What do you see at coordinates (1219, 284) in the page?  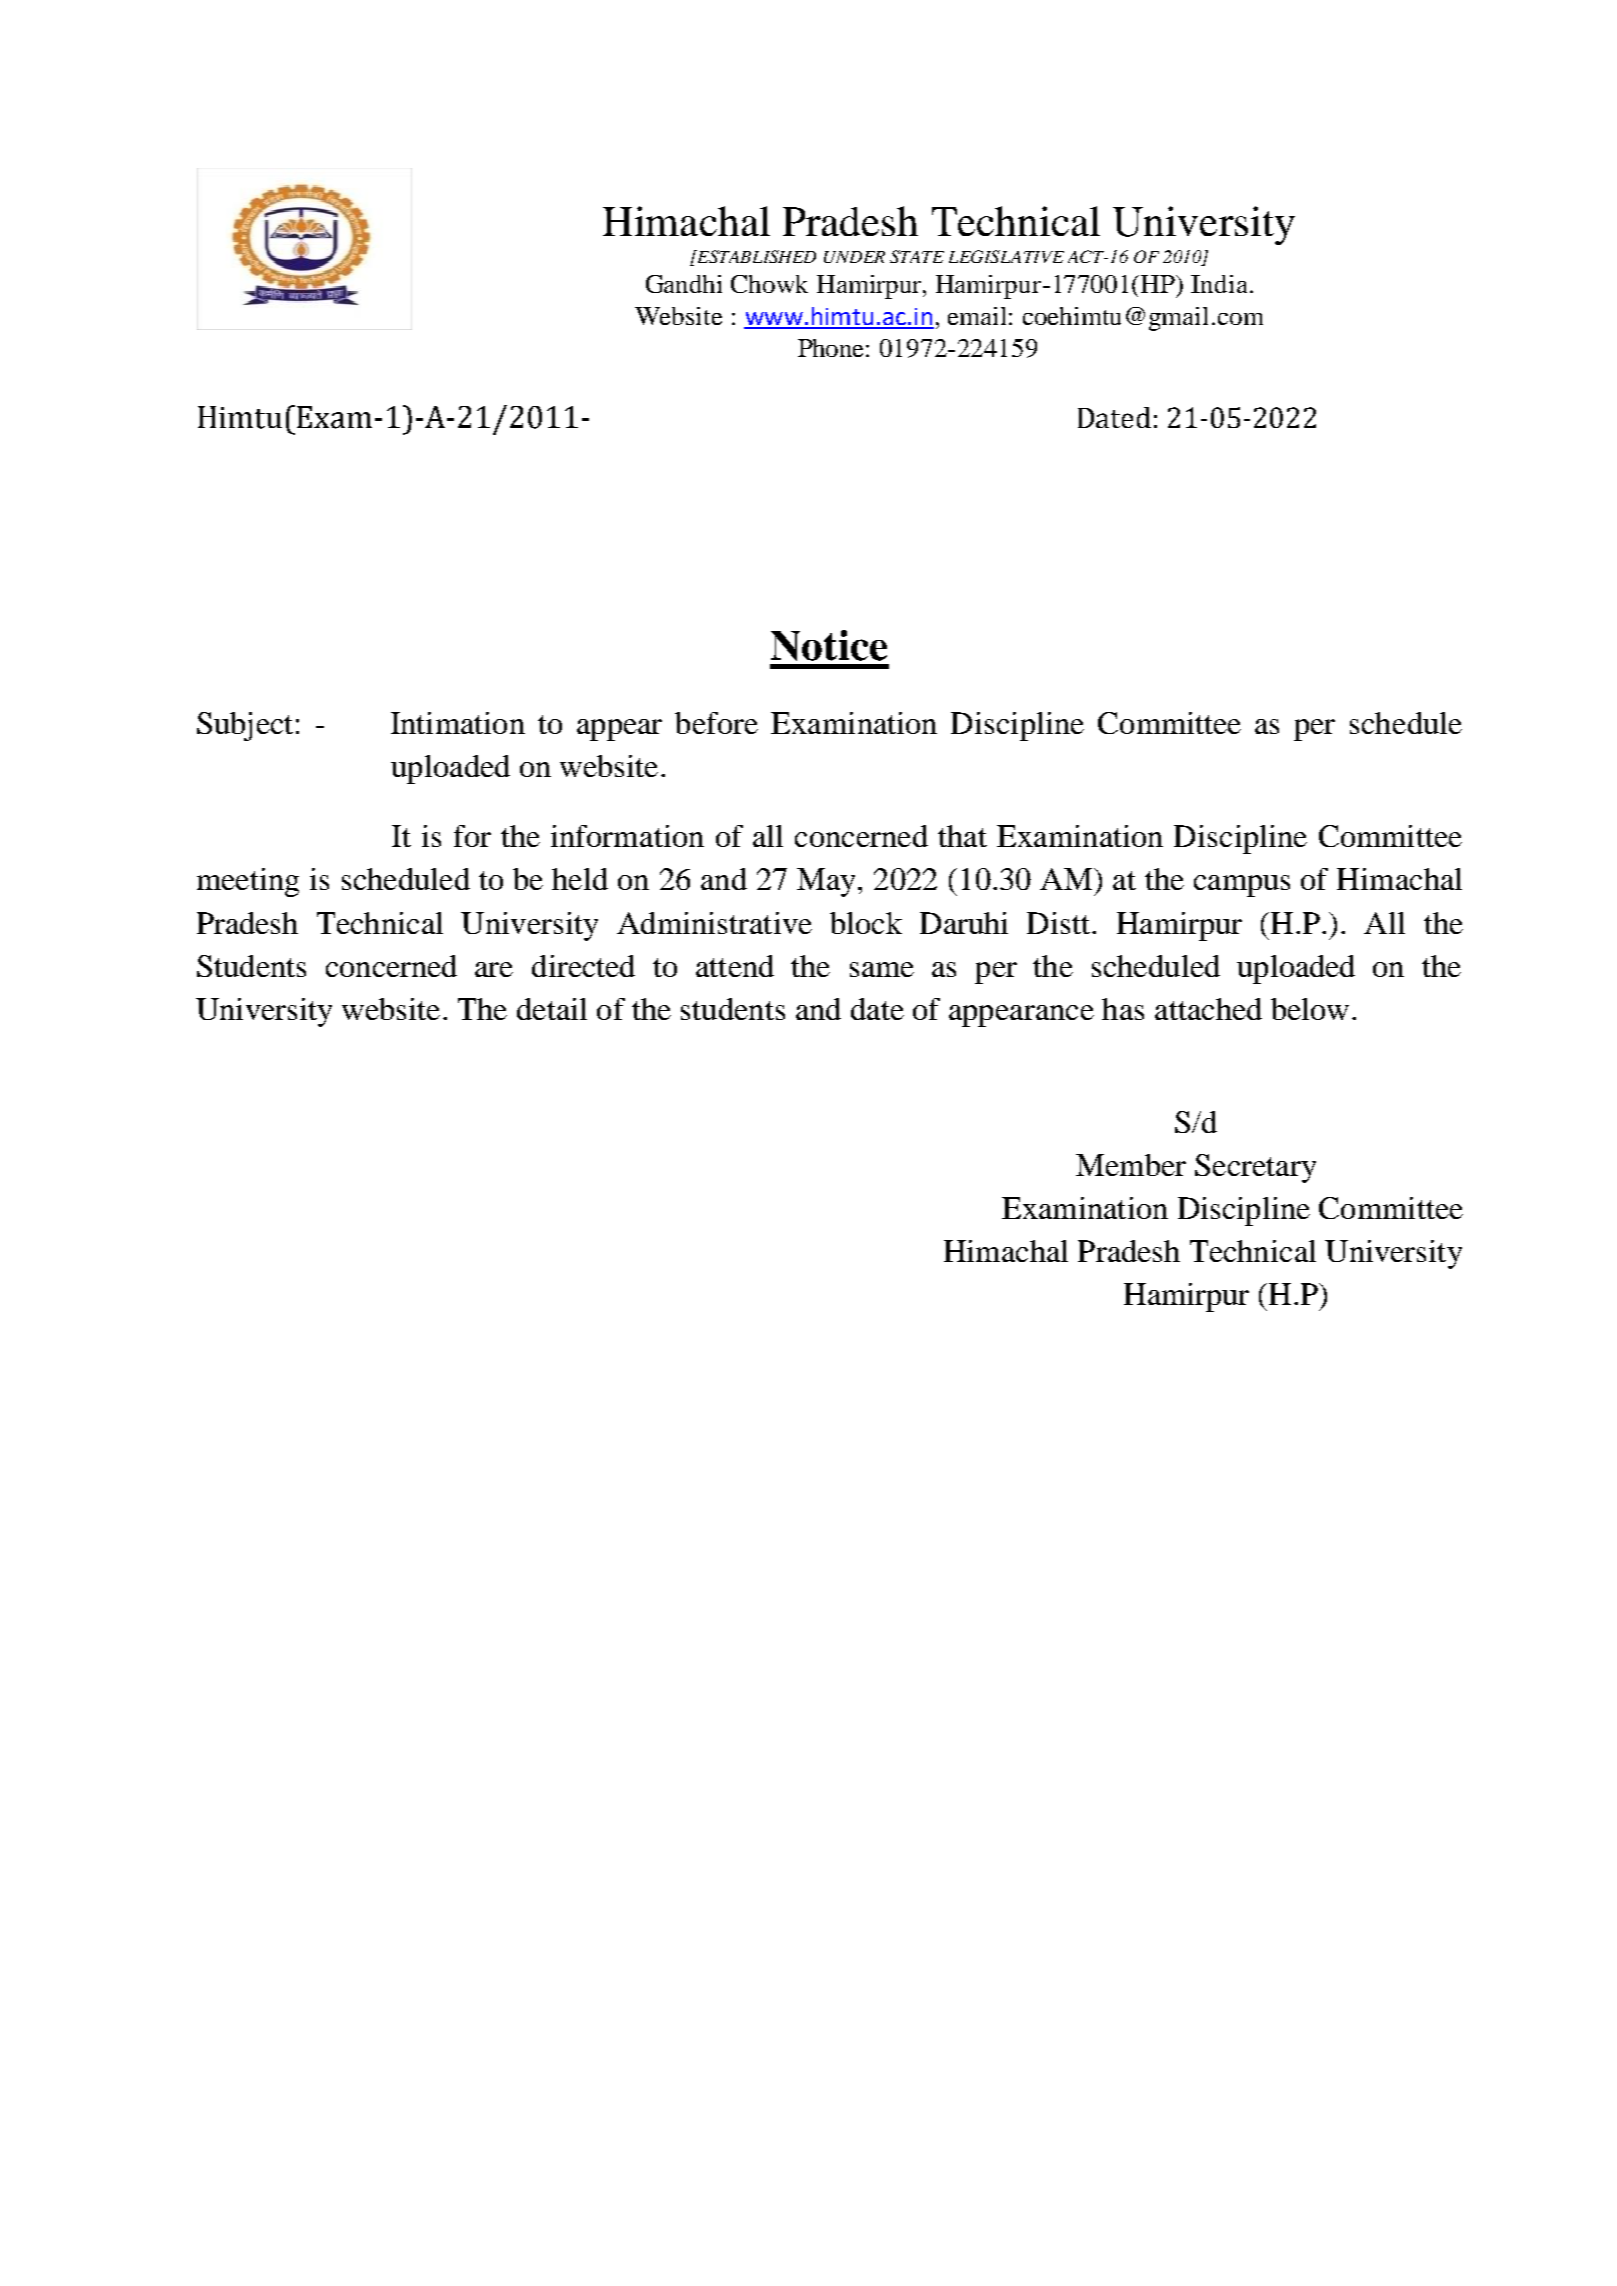 I see `India` at bounding box center [1219, 284].
